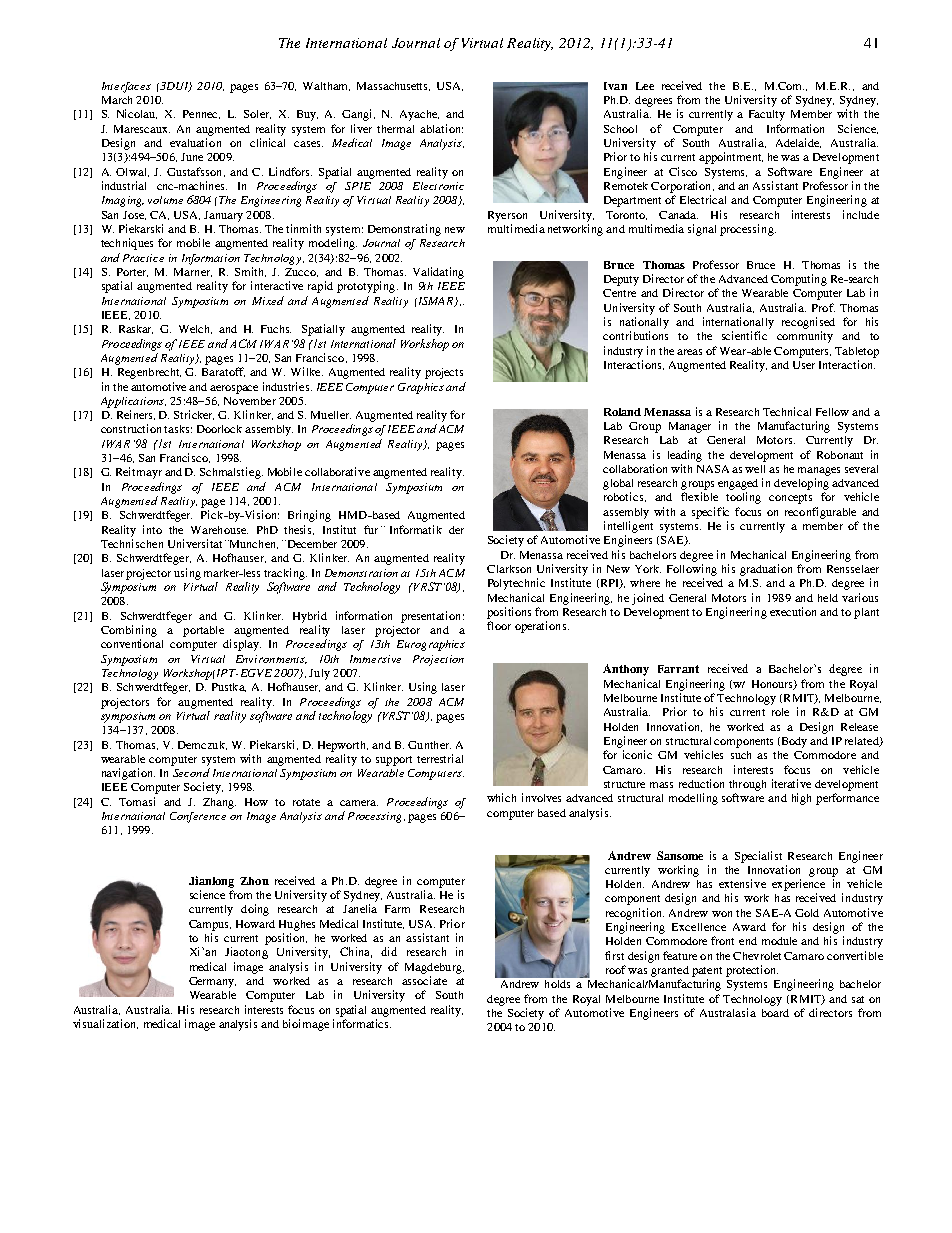 This screenshot has width=952, height=1233. What do you see at coordinates (195, 142) in the screenshot?
I see `evaluation` at bounding box center [195, 142].
